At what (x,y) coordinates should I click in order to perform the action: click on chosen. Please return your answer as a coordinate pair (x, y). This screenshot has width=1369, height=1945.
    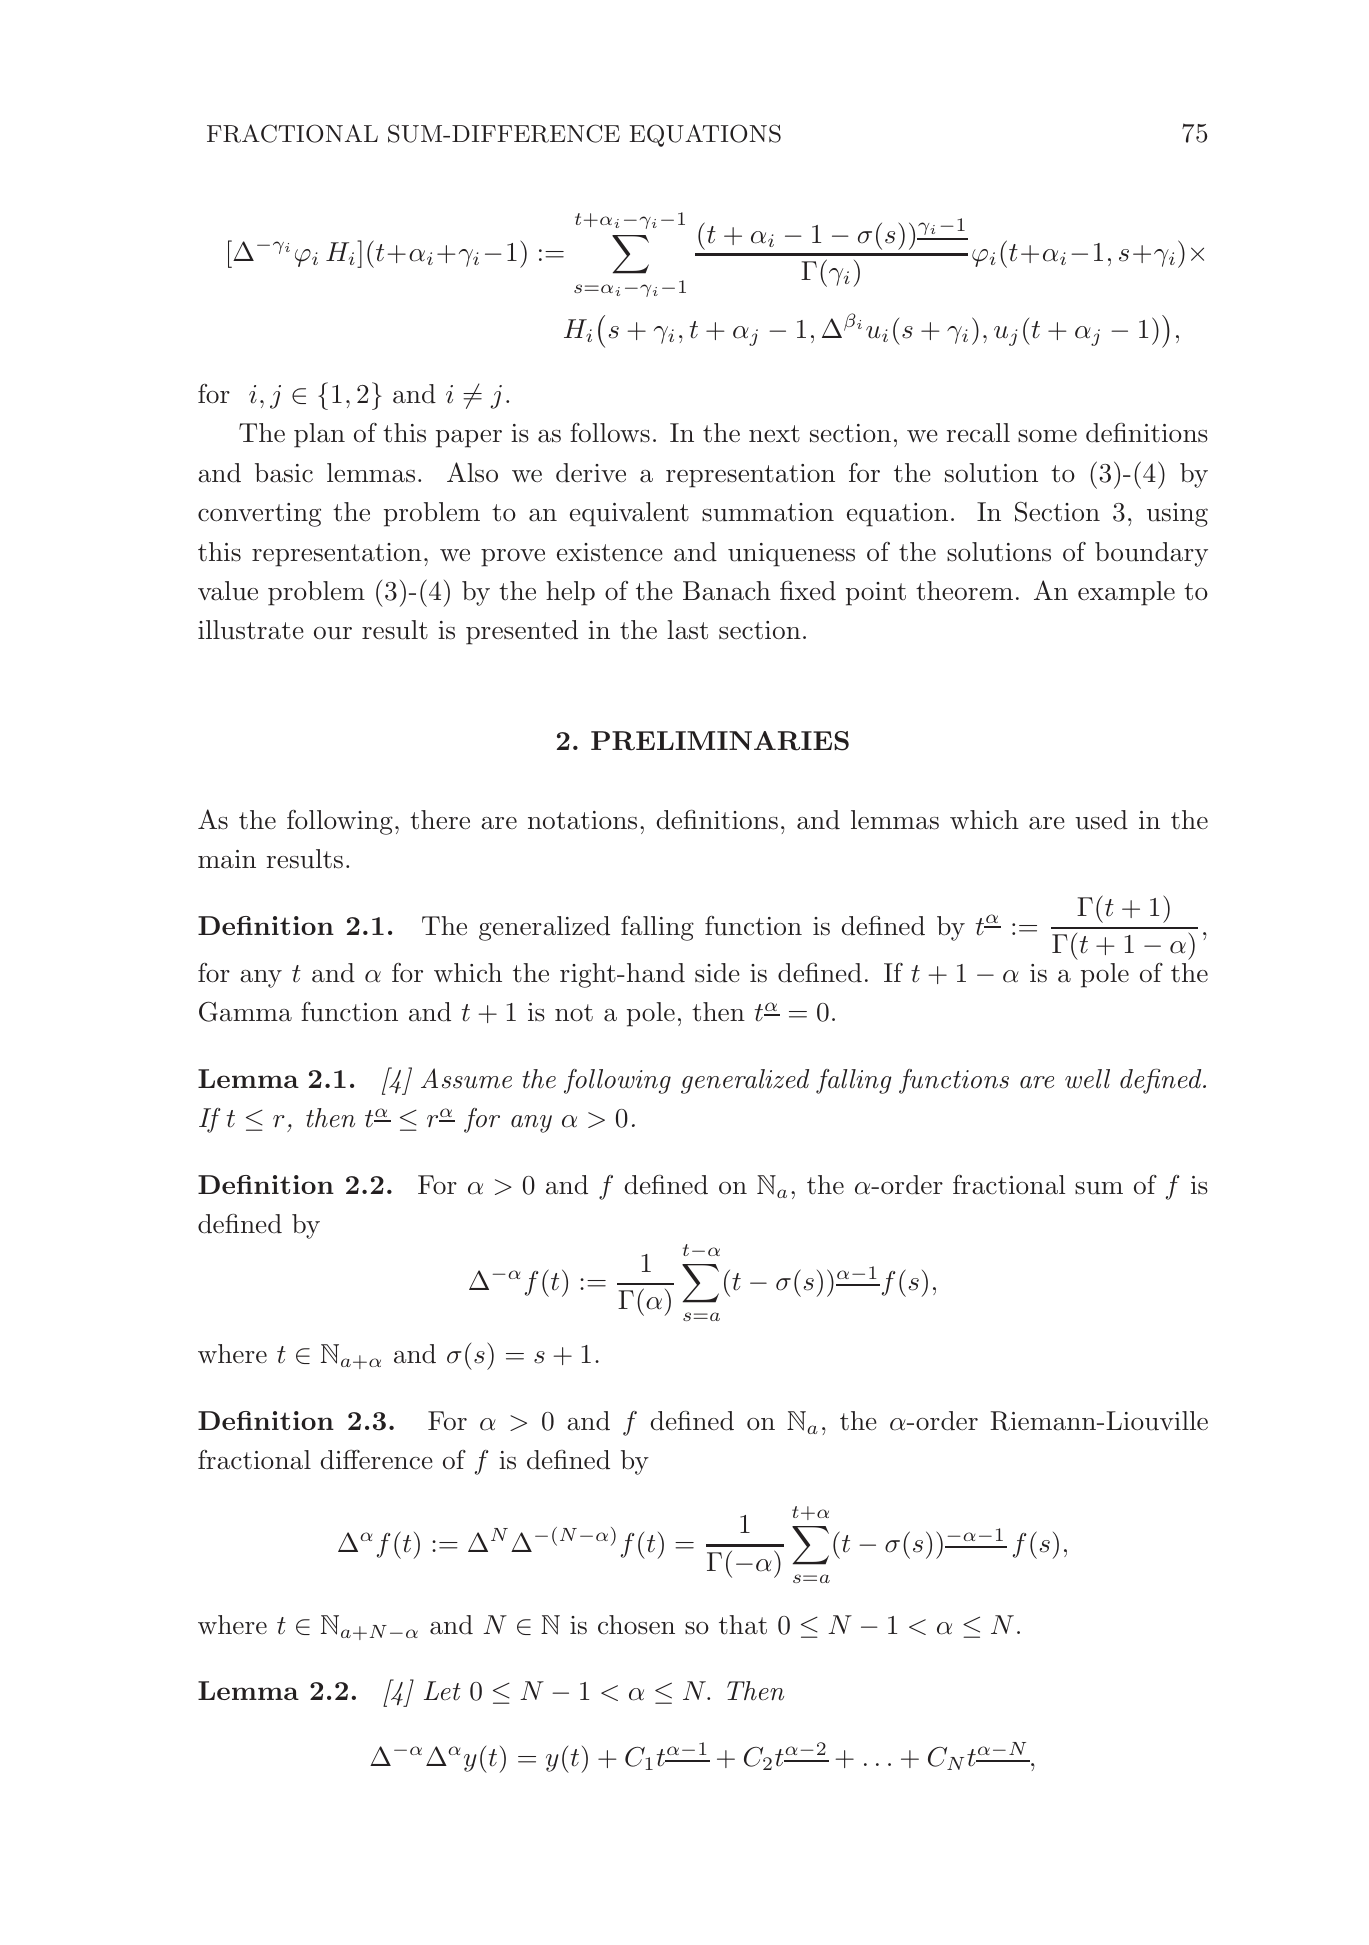
    Looking at the image, I should click on (636, 1625).
